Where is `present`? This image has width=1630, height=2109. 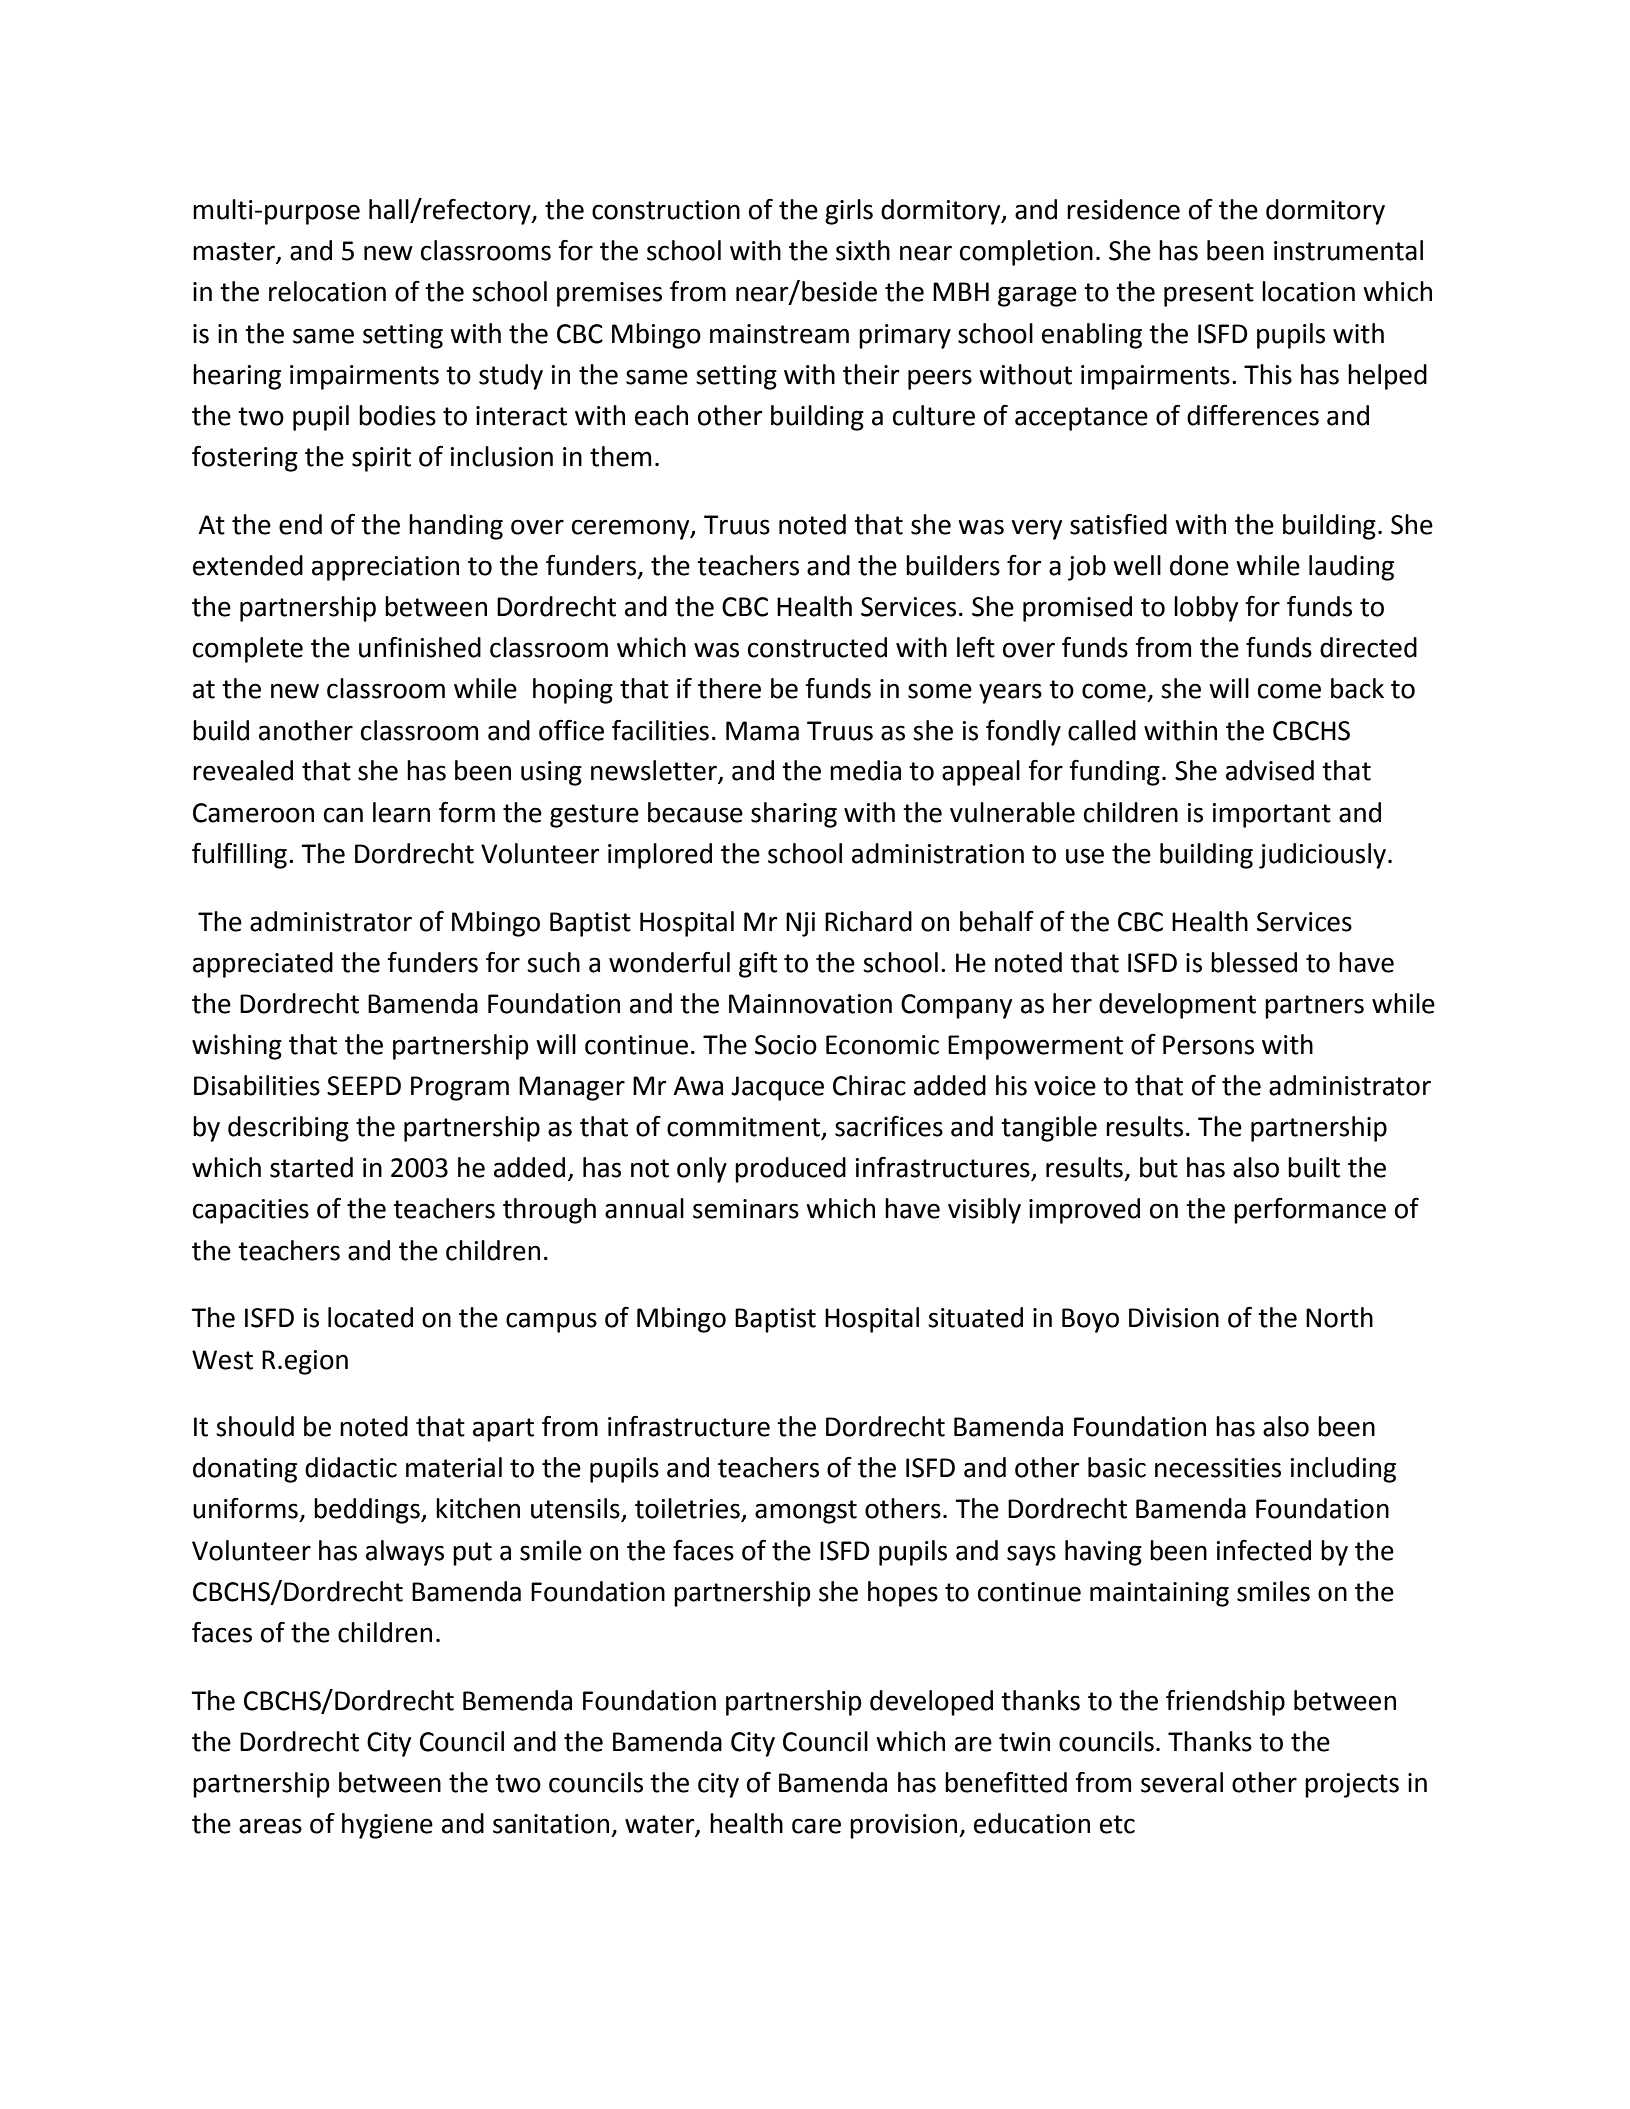
present is located at coordinates (1209, 295).
